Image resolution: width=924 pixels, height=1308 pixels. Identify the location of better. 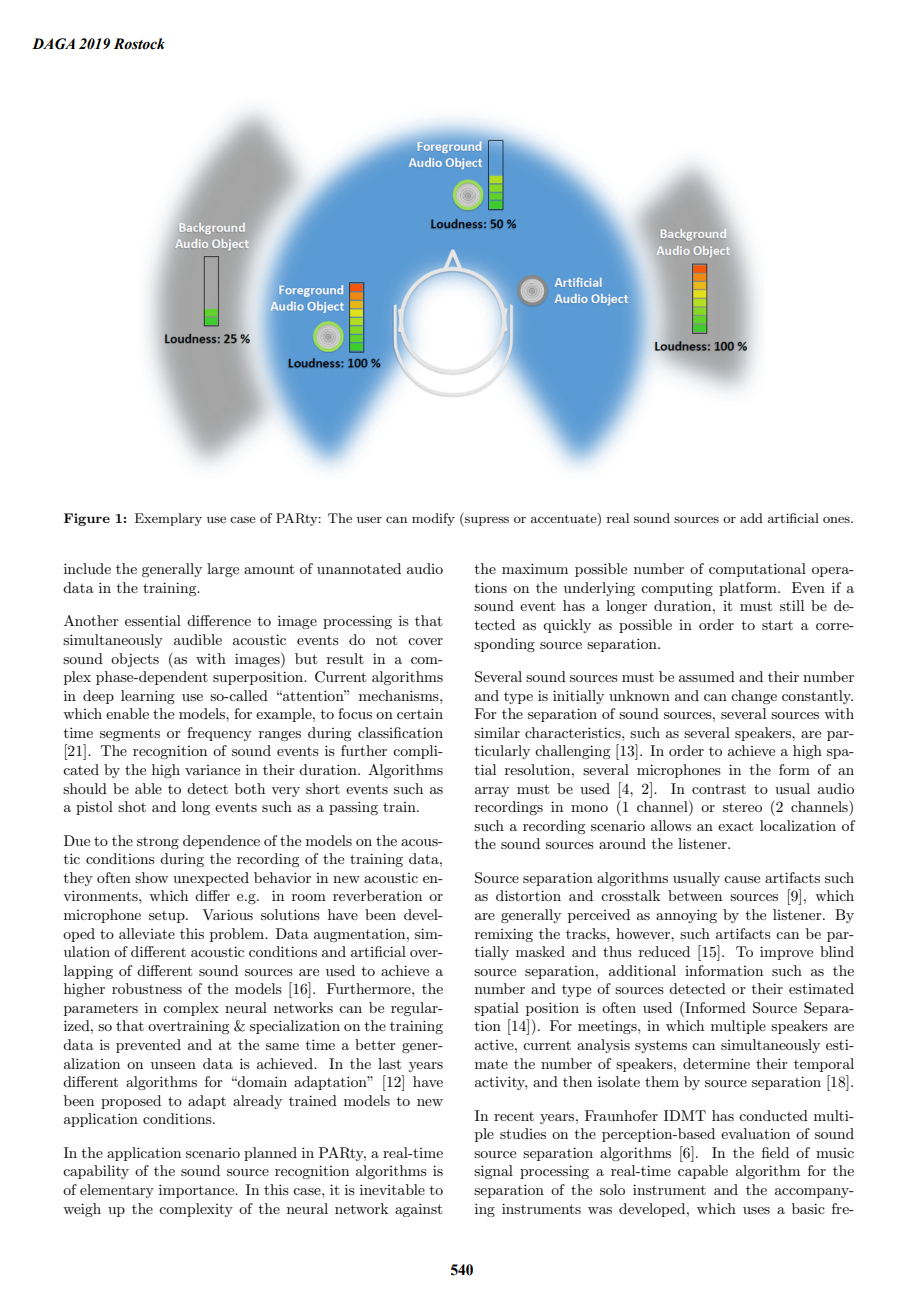
(375, 1044).
